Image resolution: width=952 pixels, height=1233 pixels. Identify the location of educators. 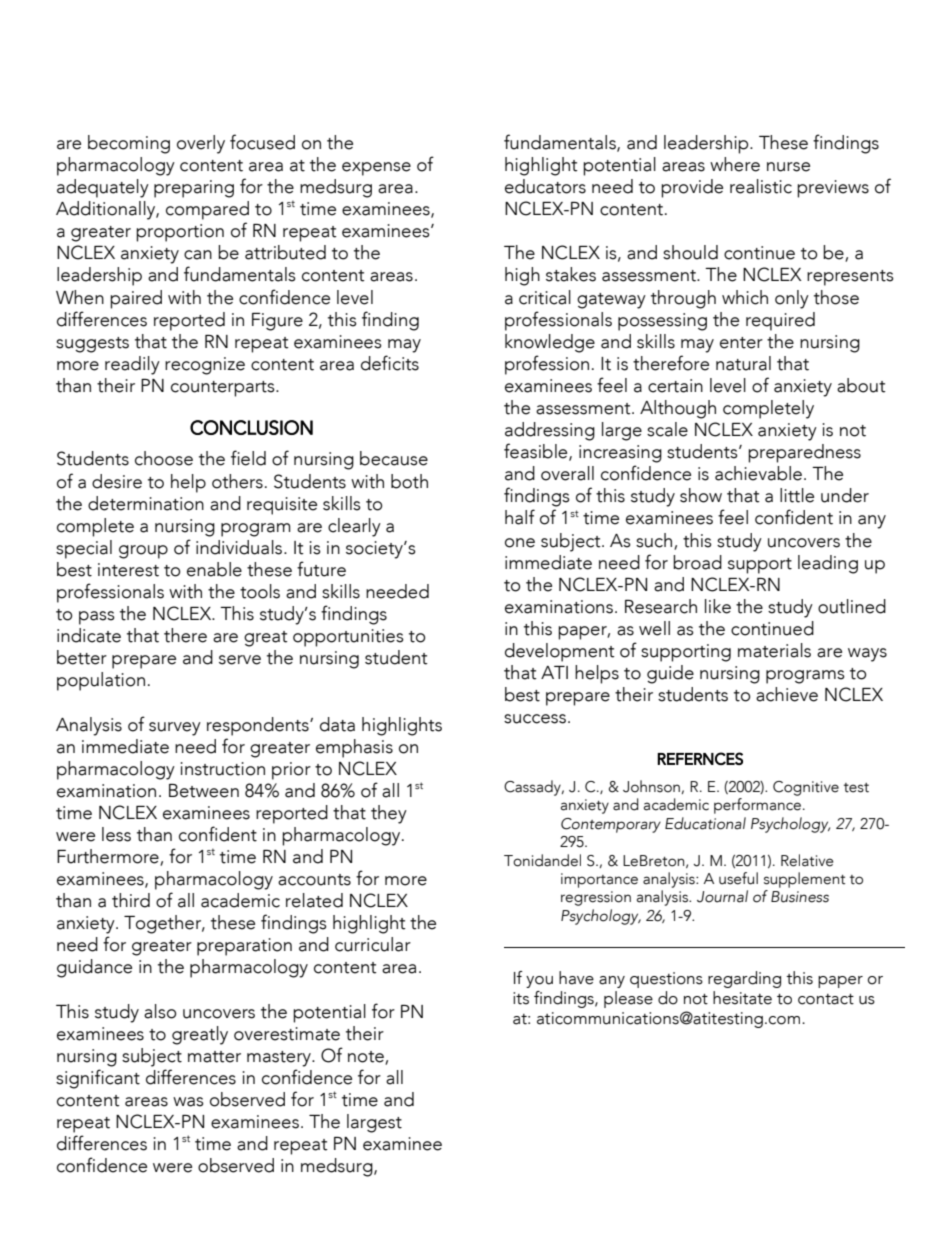
(545, 186).
